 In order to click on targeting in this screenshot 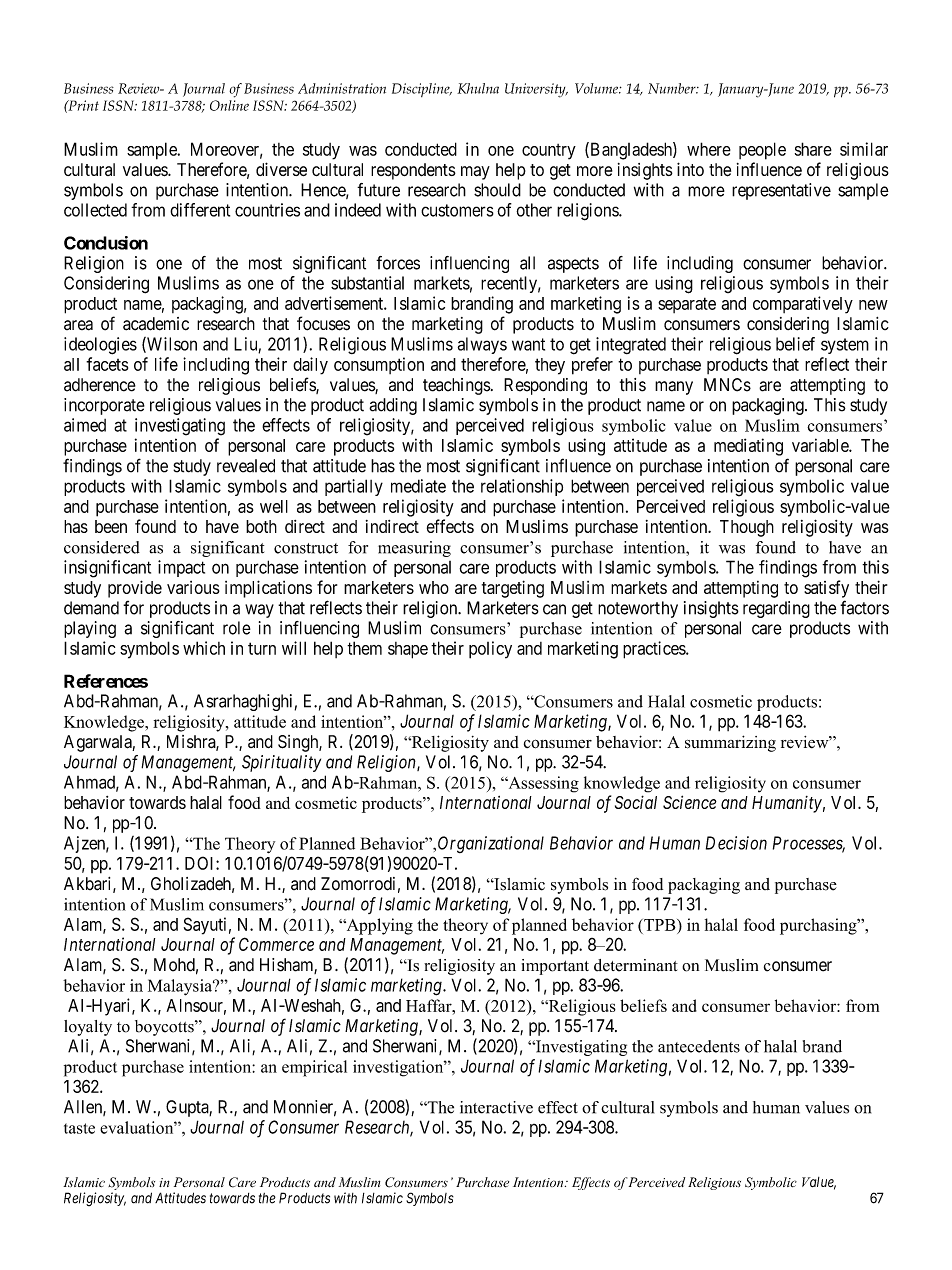, I will do `click(513, 589)`.
